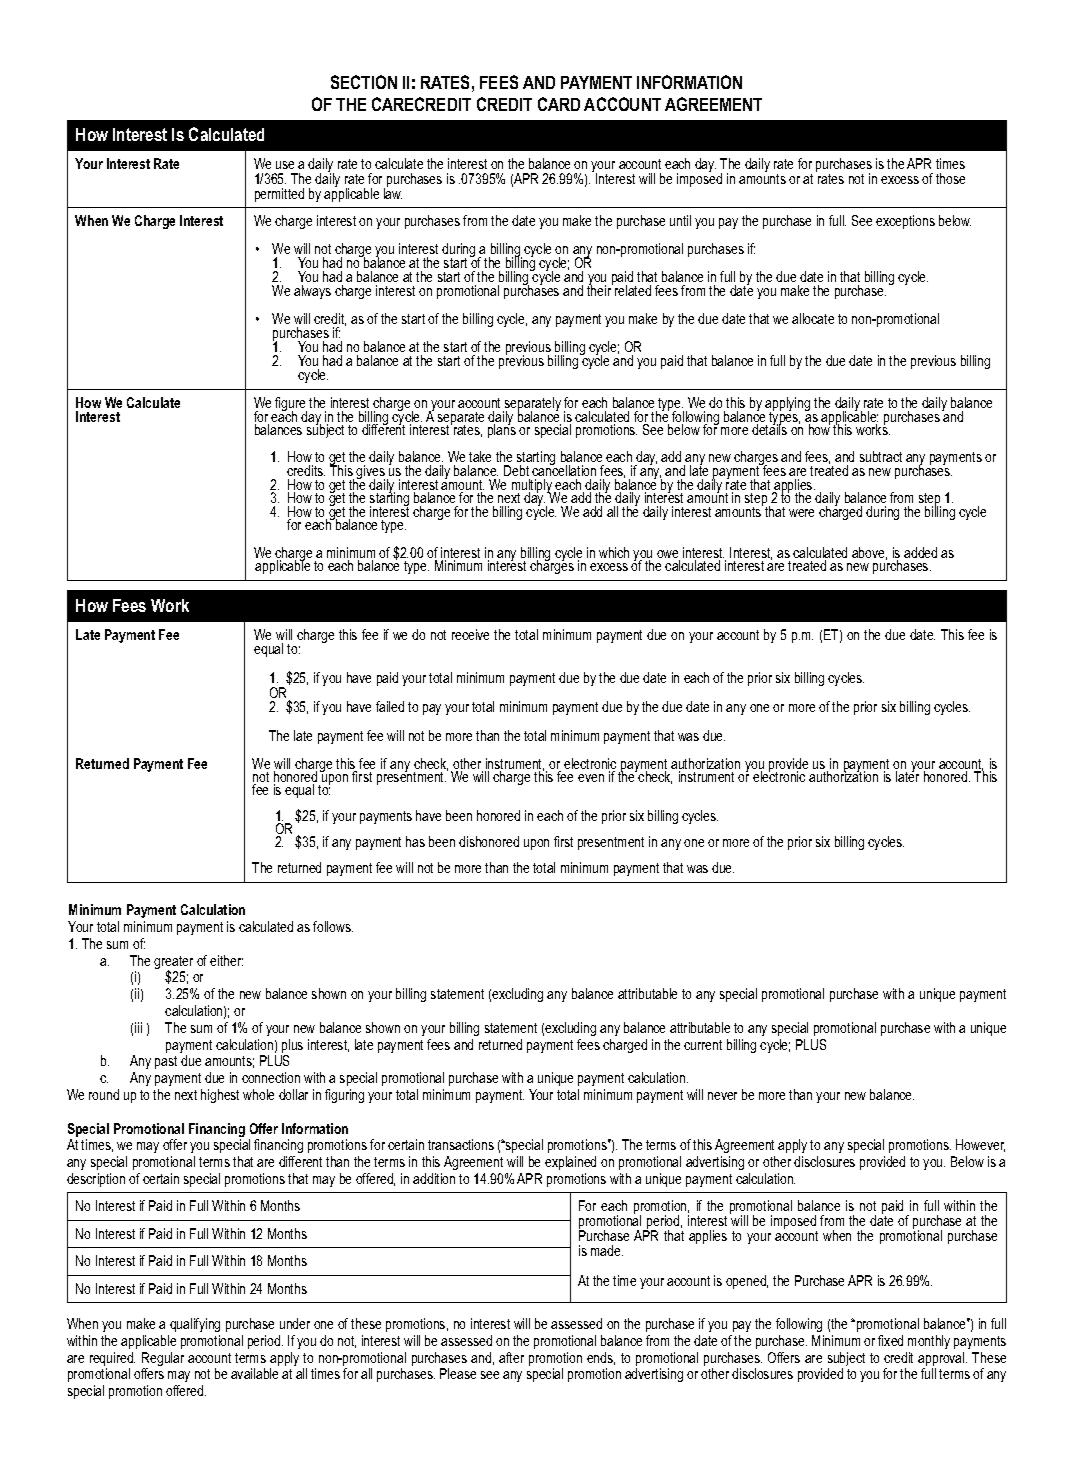 This page has width=1074, height=1477. I want to click on qualifying, so click(195, 1325).
